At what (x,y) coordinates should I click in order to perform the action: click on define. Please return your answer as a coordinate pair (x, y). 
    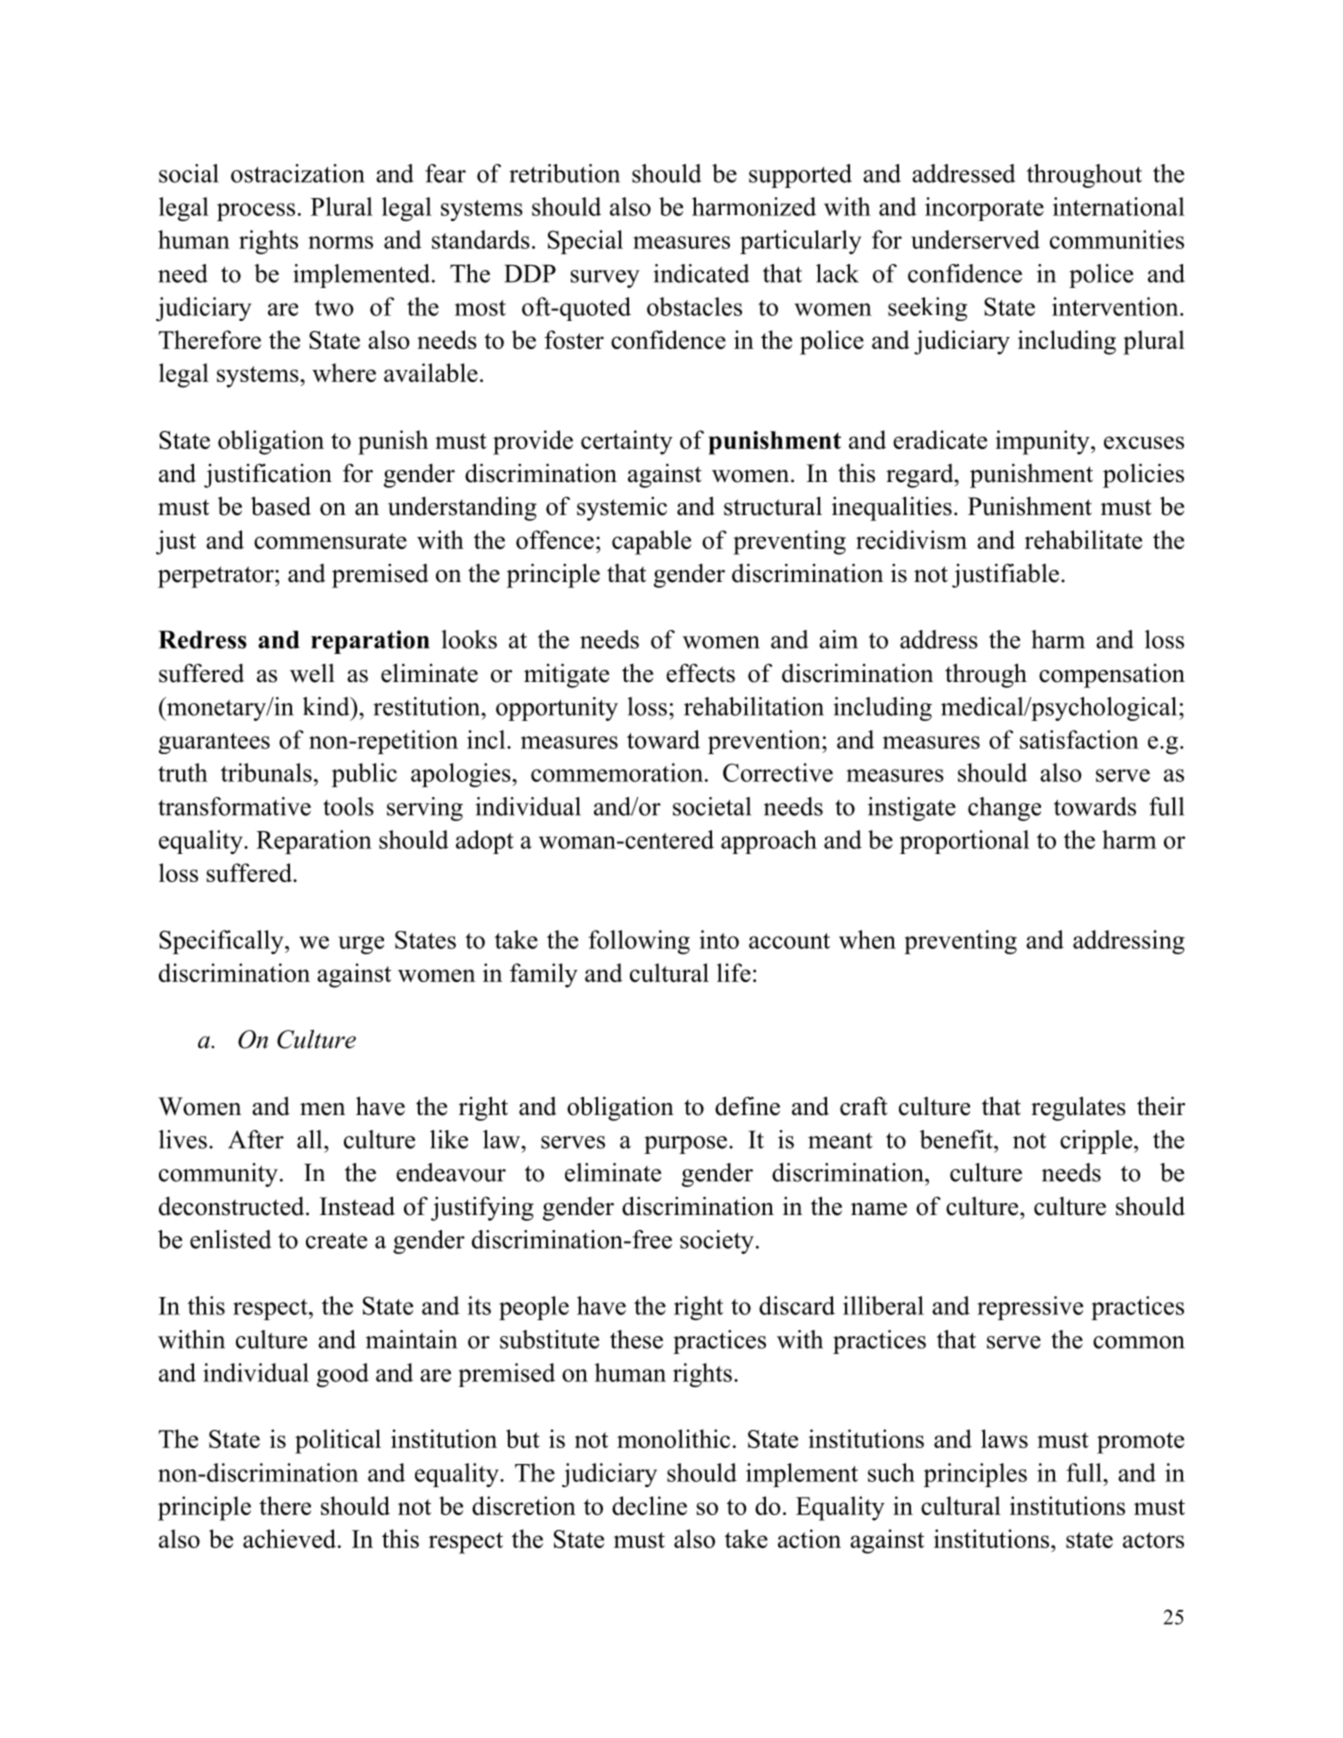
    Looking at the image, I should click on (747, 1106).
